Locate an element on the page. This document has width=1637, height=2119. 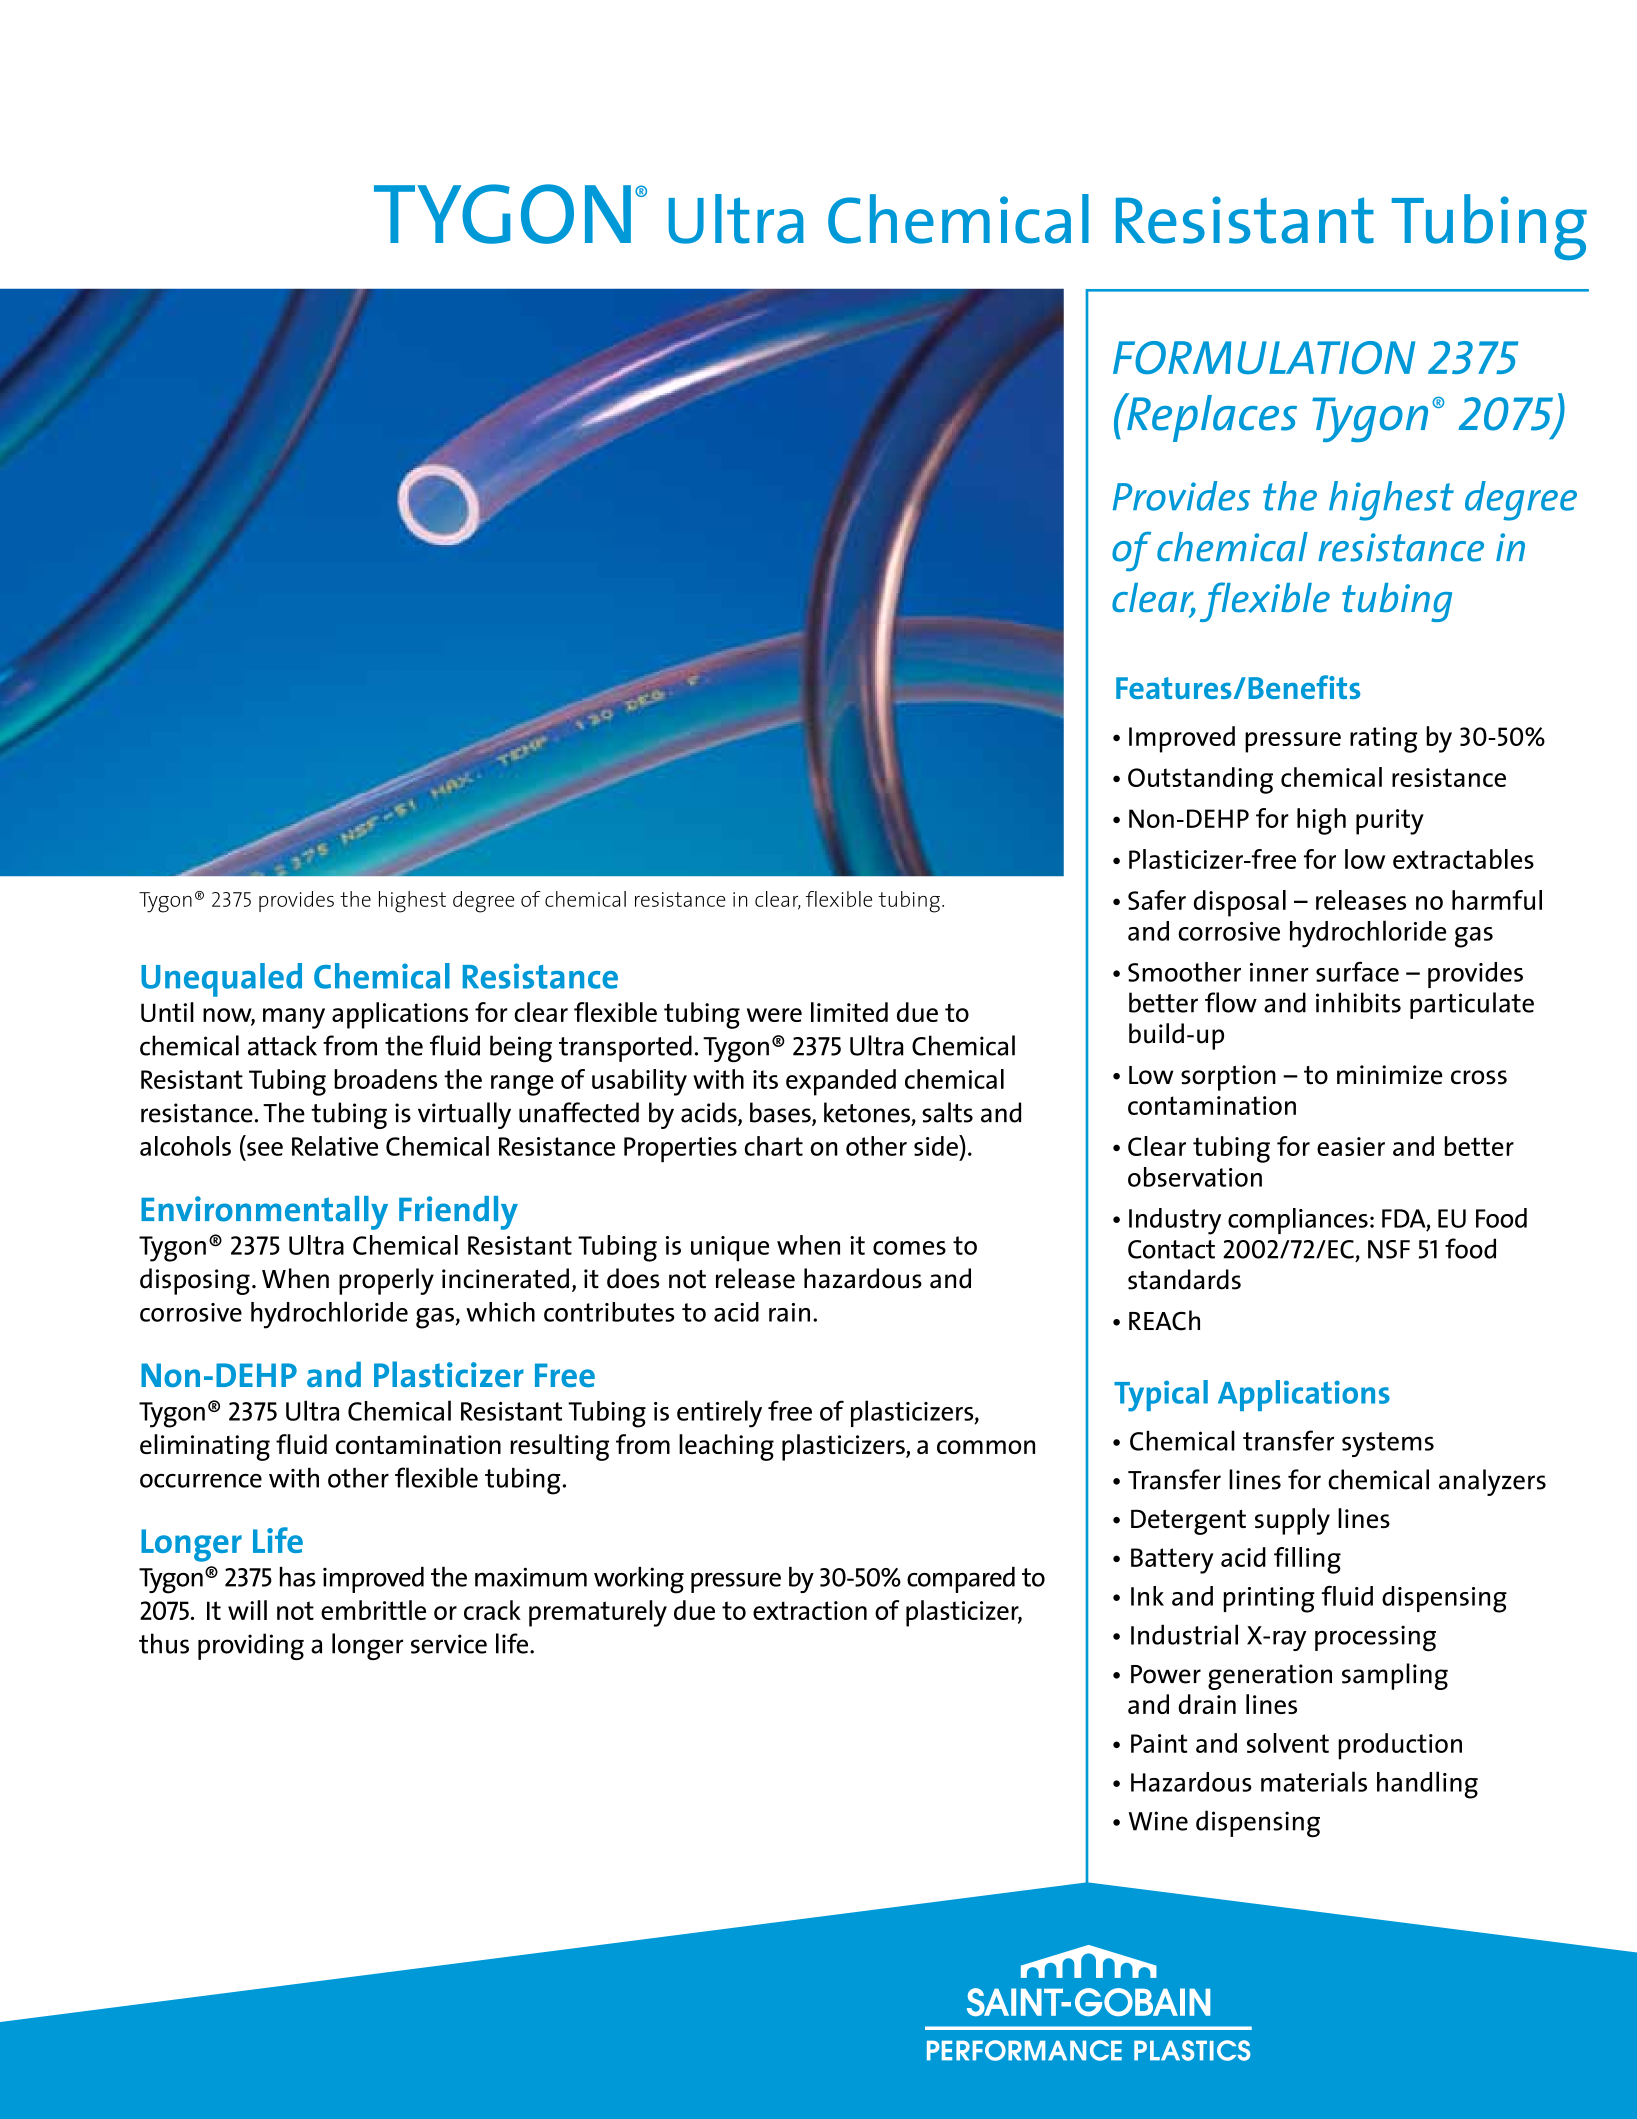
Formulation is located at coordinates (1264, 357).
